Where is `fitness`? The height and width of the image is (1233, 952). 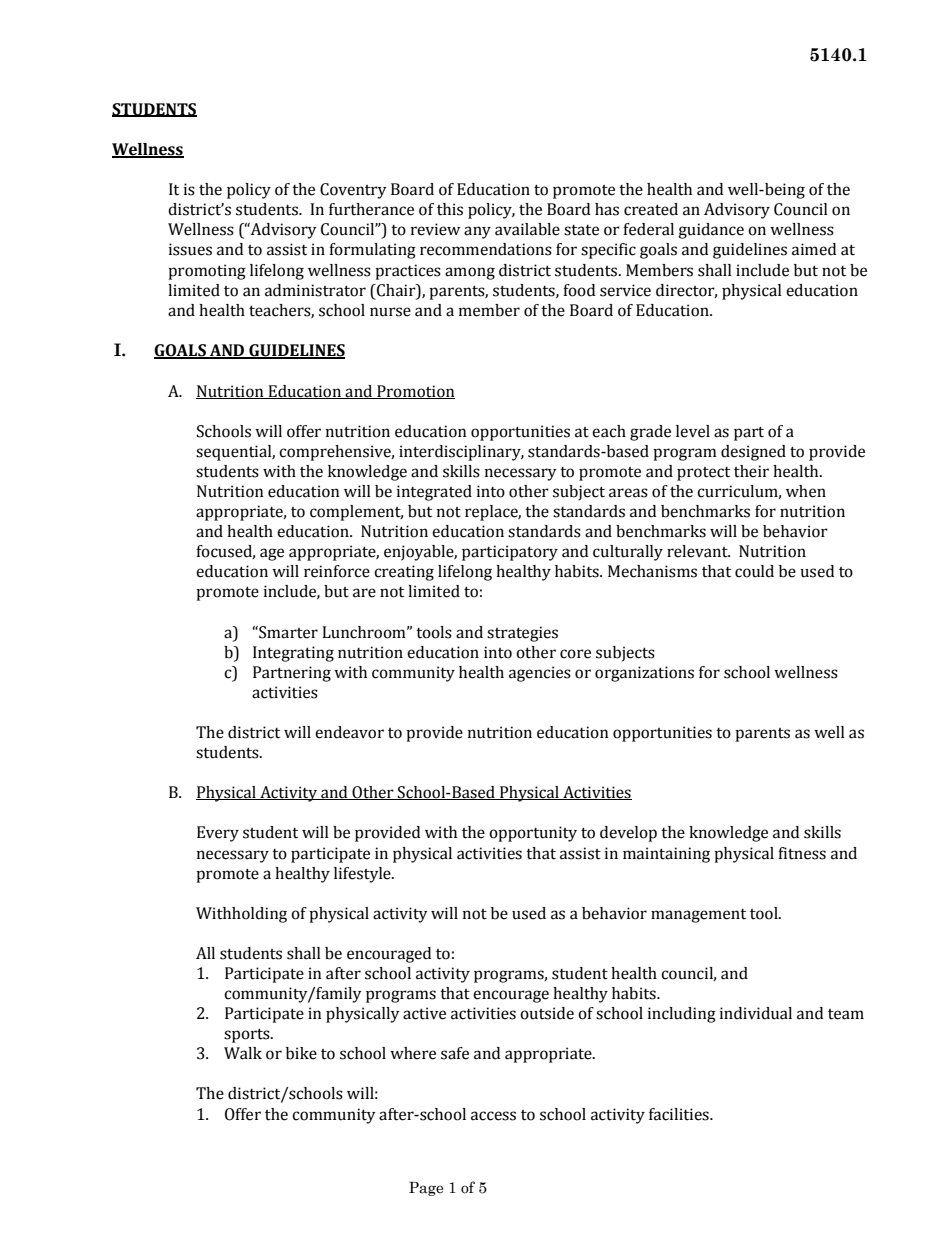 fitness is located at coordinates (802, 853).
